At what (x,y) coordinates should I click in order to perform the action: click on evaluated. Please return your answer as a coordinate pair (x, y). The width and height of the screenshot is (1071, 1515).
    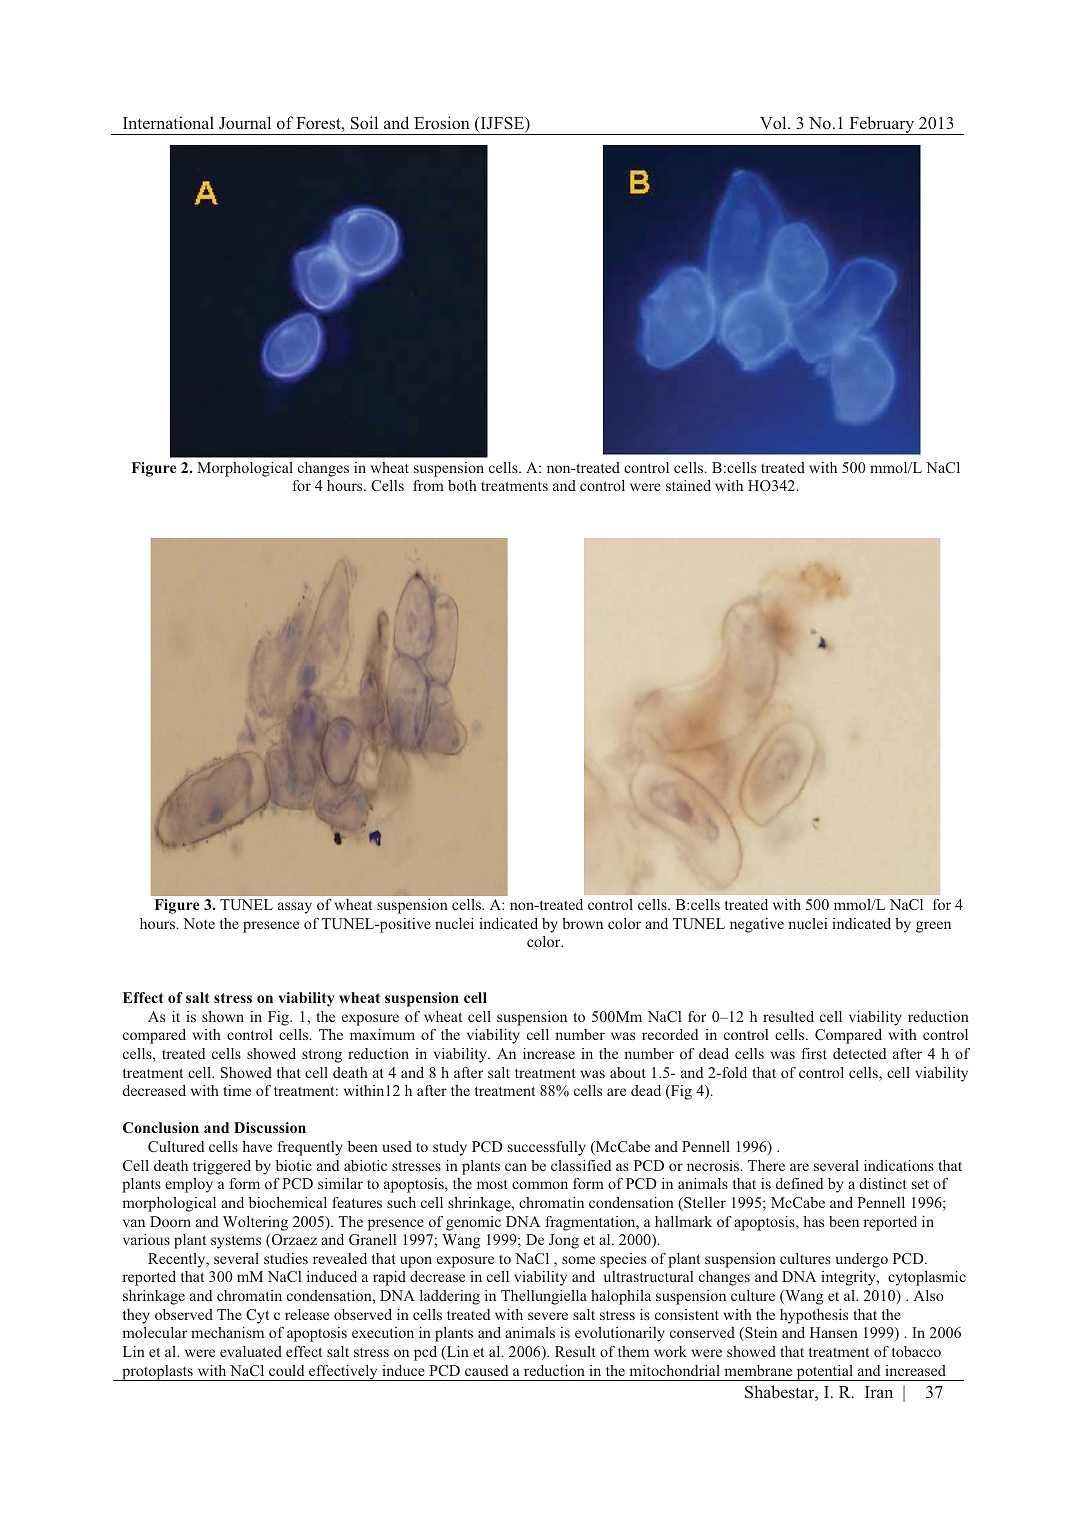
    Looking at the image, I should click on (251, 1351).
